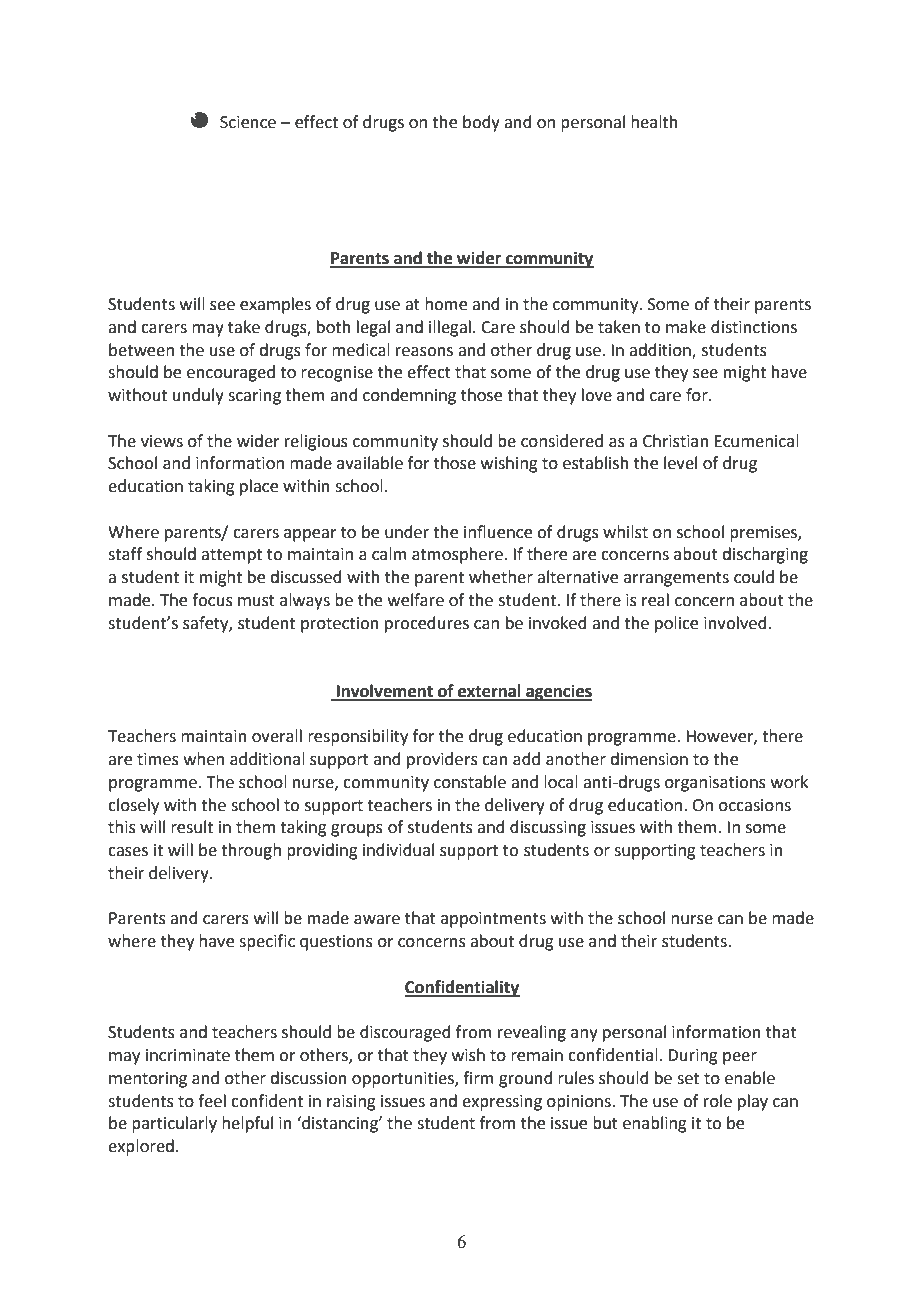 The image size is (924, 1308). I want to click on involved, so click(736, 623).
